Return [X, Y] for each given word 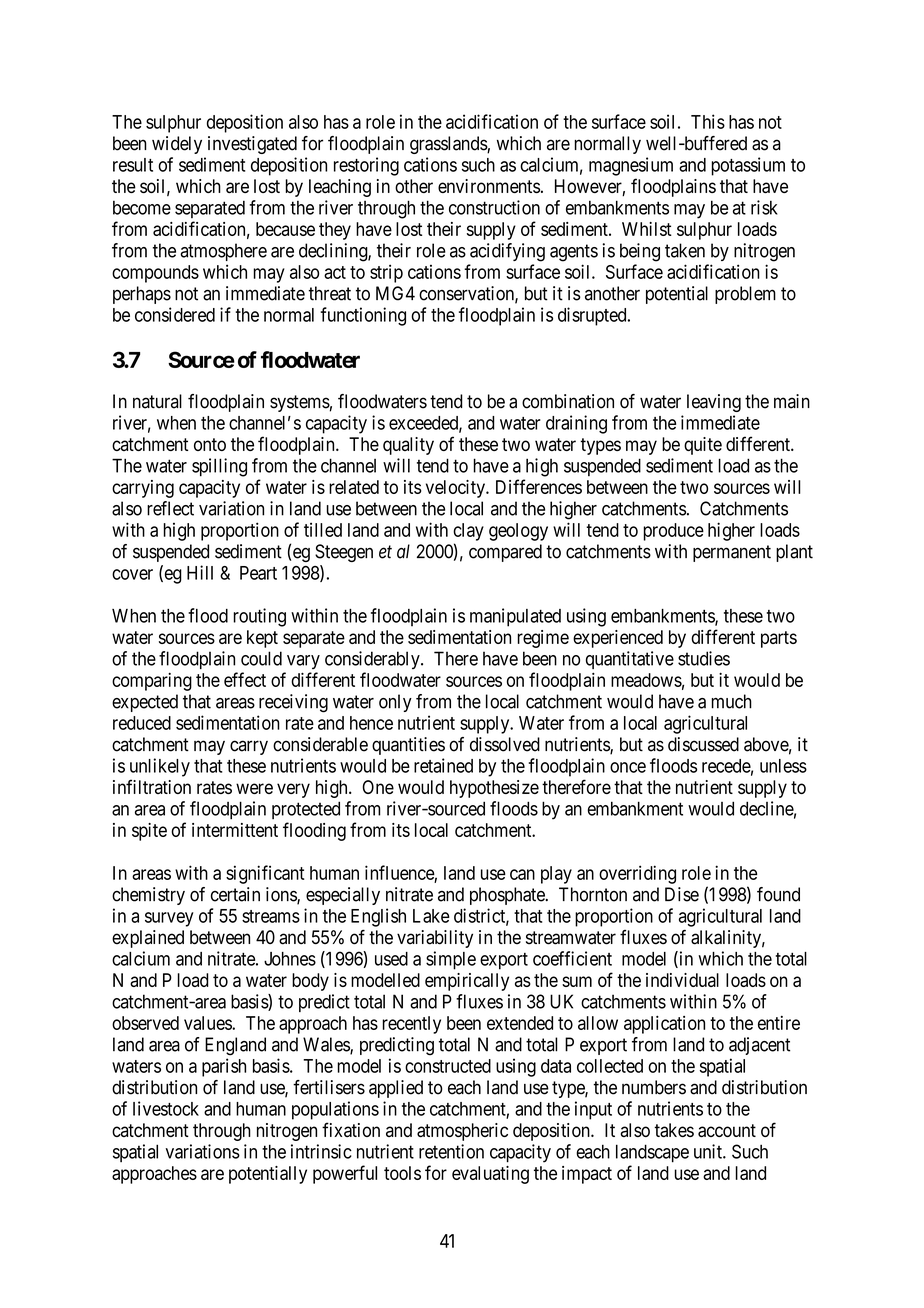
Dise [682, 894]
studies [704, 658]
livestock [166, 1108]
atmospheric [462, 1132]
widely [177, 145]
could [261, 658]
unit [709, 1151]
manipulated [515, 617]
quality [408, 446]
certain [235, 894]
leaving [714, 403]
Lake [431, 916]
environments [489, 186]
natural [157, 401]
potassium [748, 166]
